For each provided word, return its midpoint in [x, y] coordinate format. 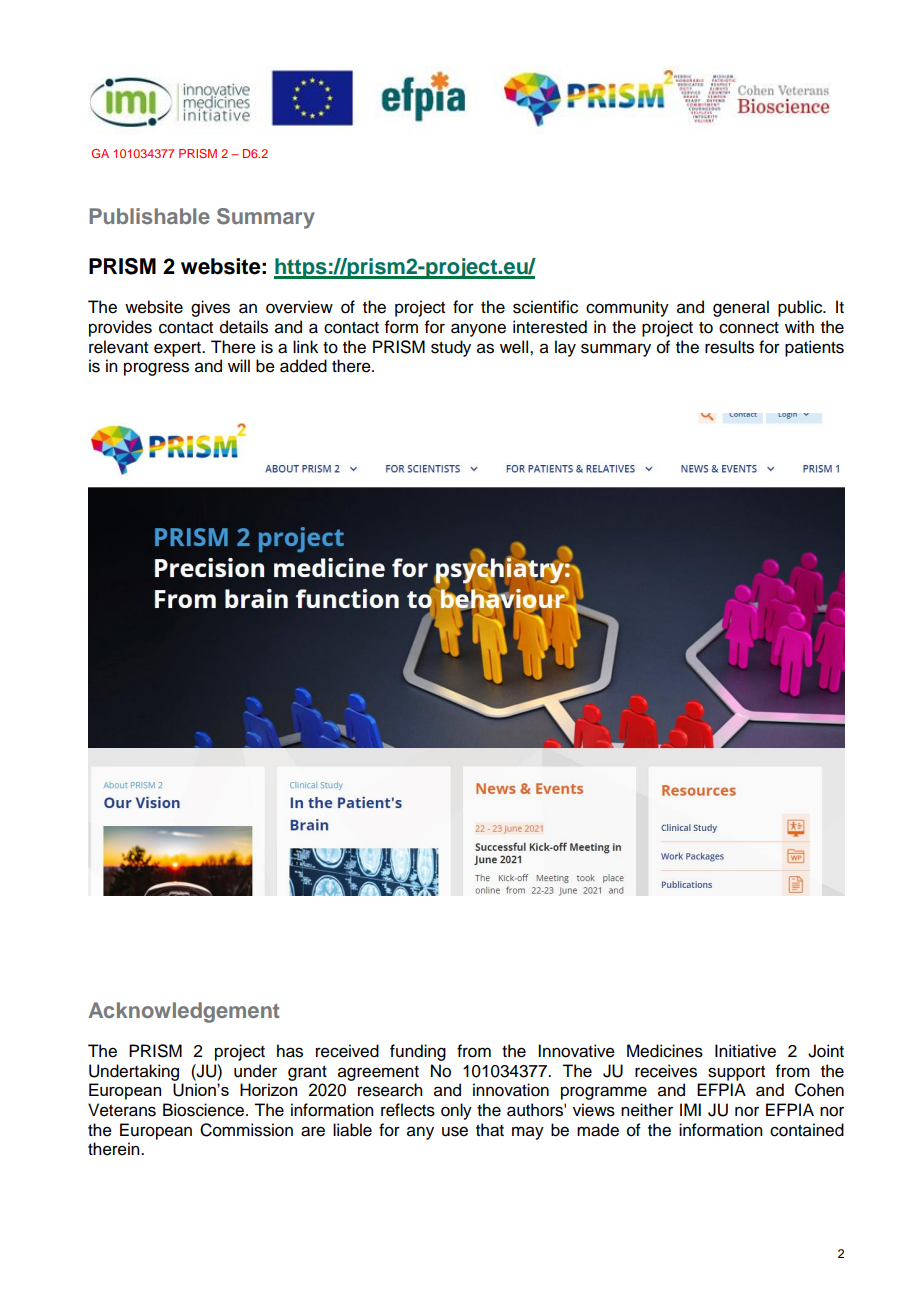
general [741, 308]
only [456, 1111]
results [729, 347]
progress [156, 369]
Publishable [149, 216]
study [451, 348]
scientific [545, 307]
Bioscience [205, 1110]
